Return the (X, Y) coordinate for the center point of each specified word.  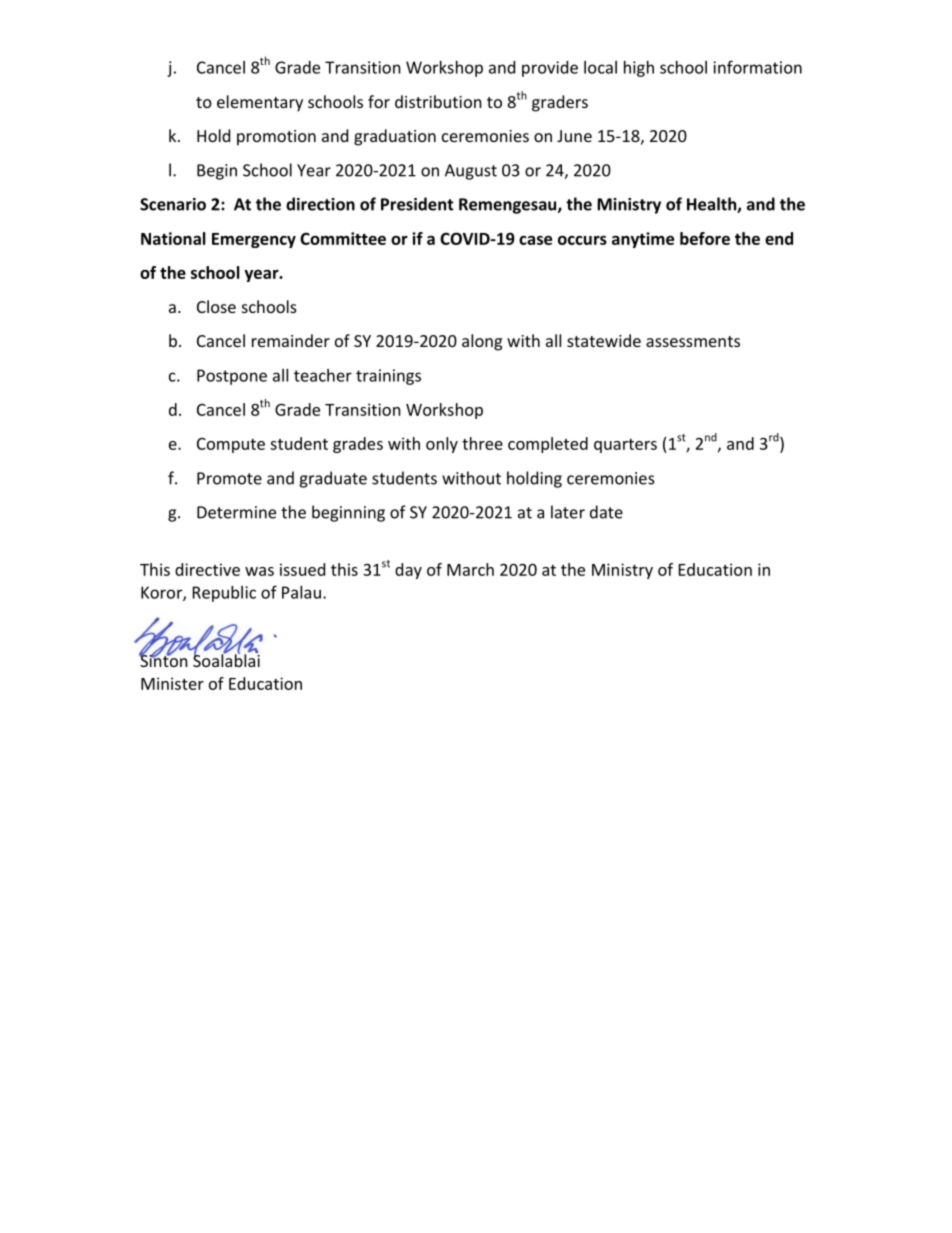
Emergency (254, 240)
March (470, 569)
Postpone (232, 377)
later (568, 512)
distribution (438, 101)
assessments (693, 341)
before (705, 238)
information (757, 67)
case (535, 240)
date (606, 512)
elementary (260, 103)
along (482, 342)
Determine (236, 512)
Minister (172, 683)
